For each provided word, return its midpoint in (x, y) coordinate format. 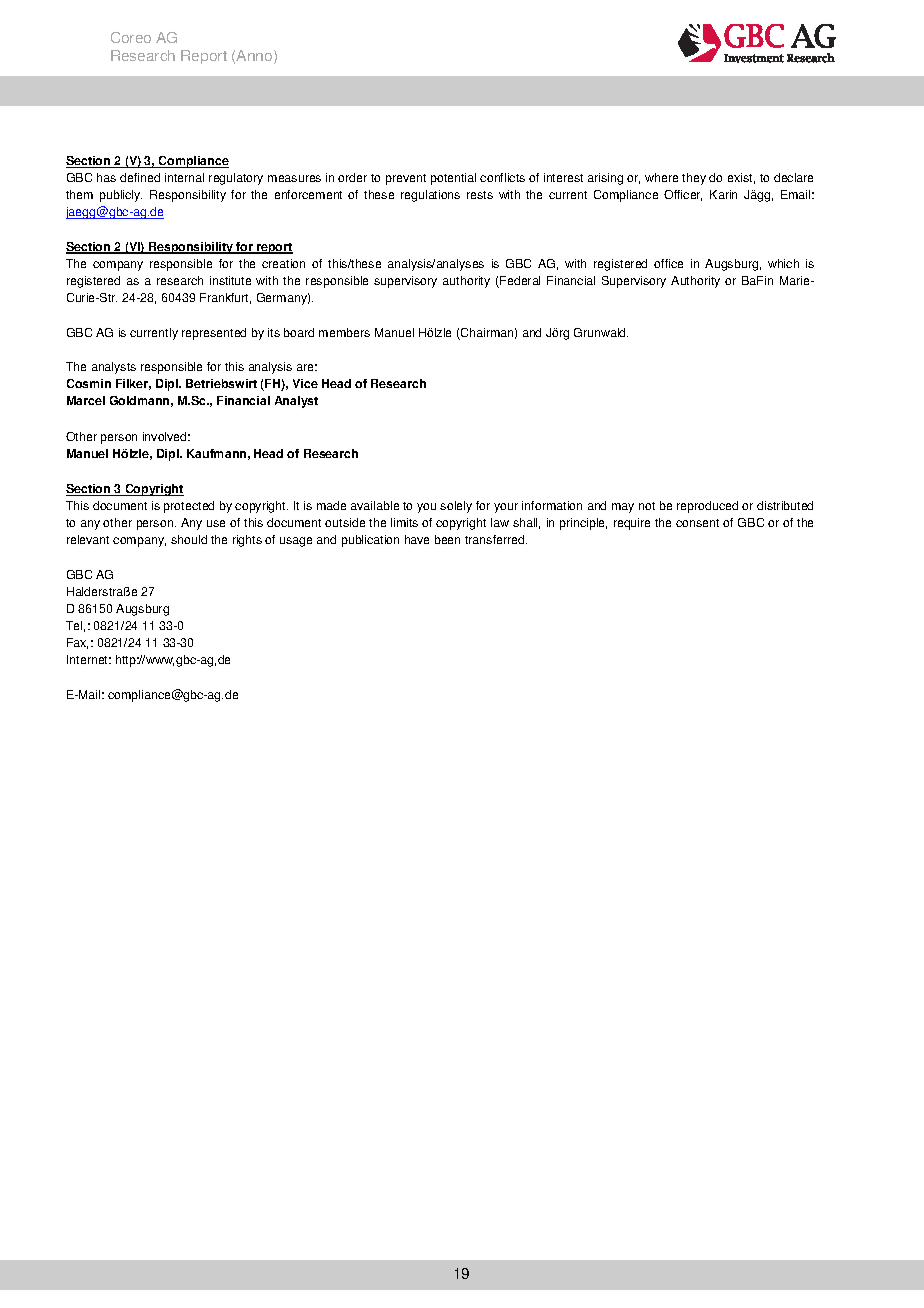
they (694, 179)
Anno (255, 57)
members (344, 332)
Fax (77, 643)
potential (453, 179)
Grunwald (601, 332)
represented (214, 334)
